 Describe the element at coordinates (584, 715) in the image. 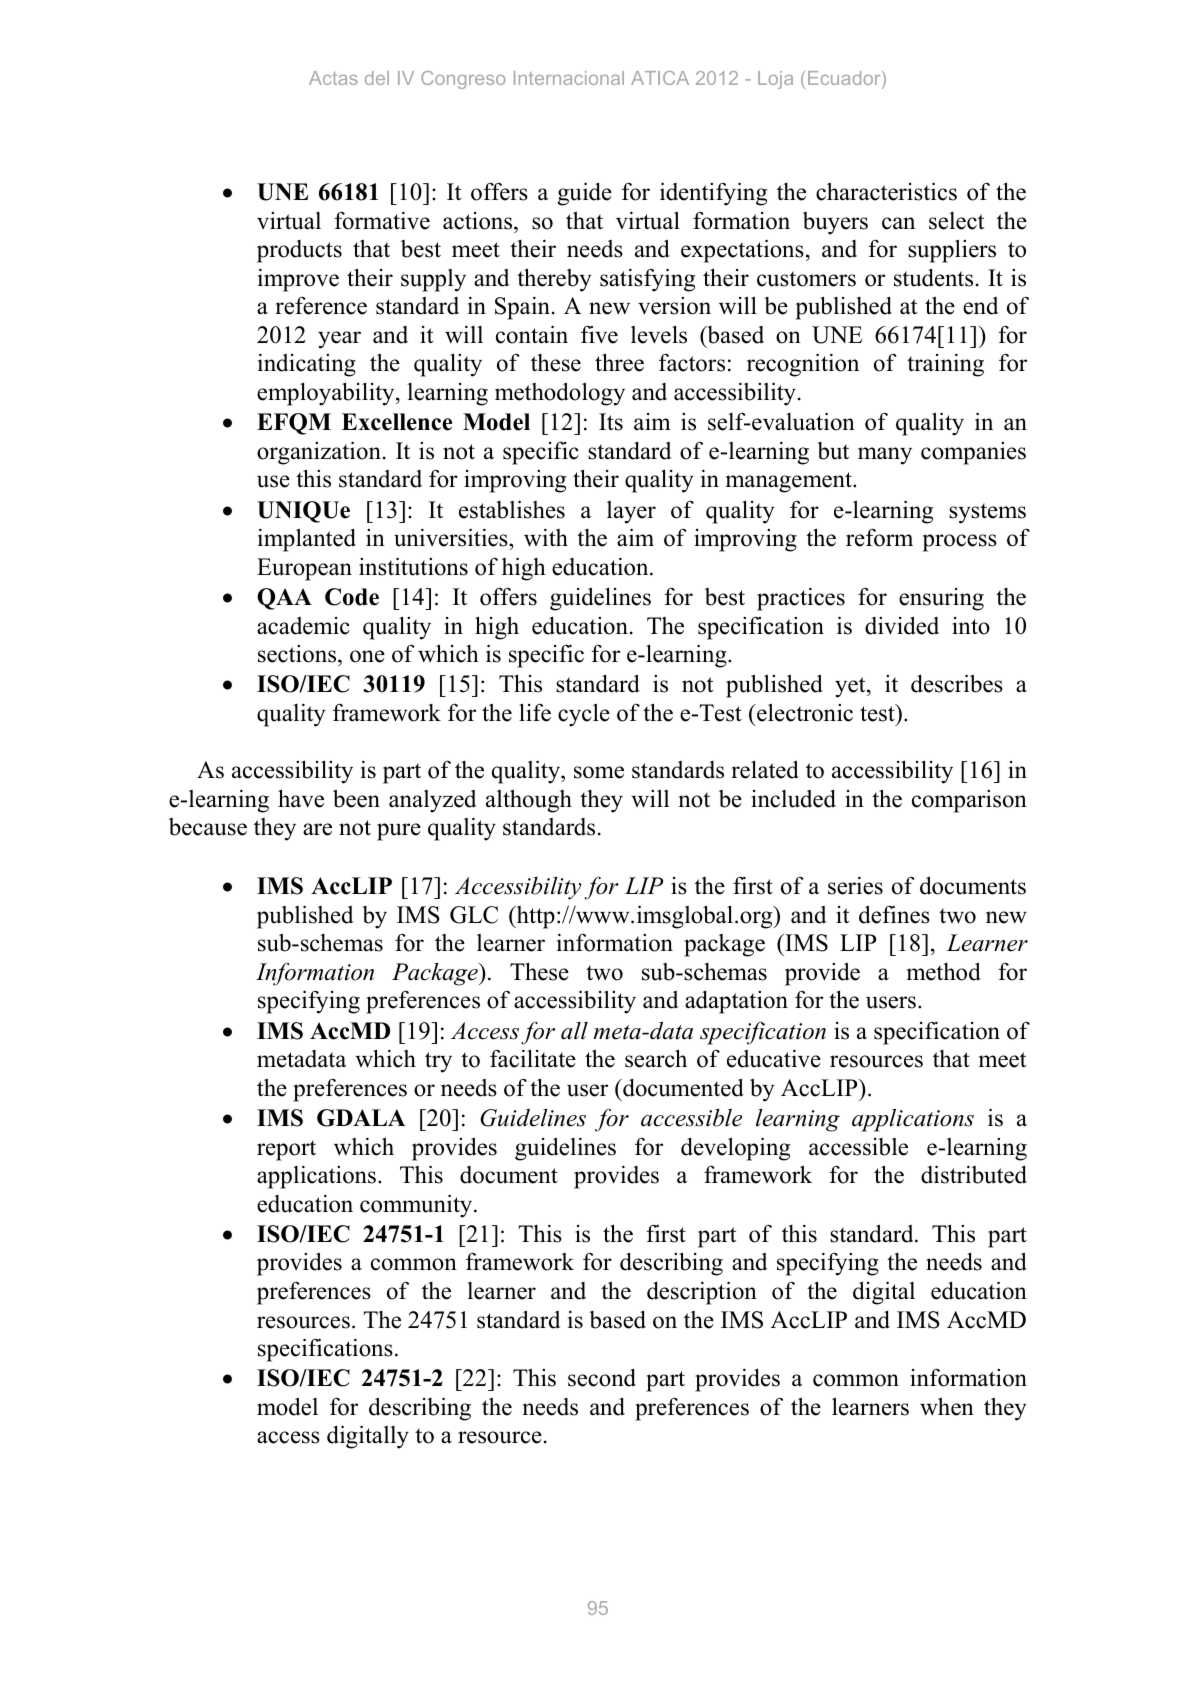

I see `cycle` at that location.
